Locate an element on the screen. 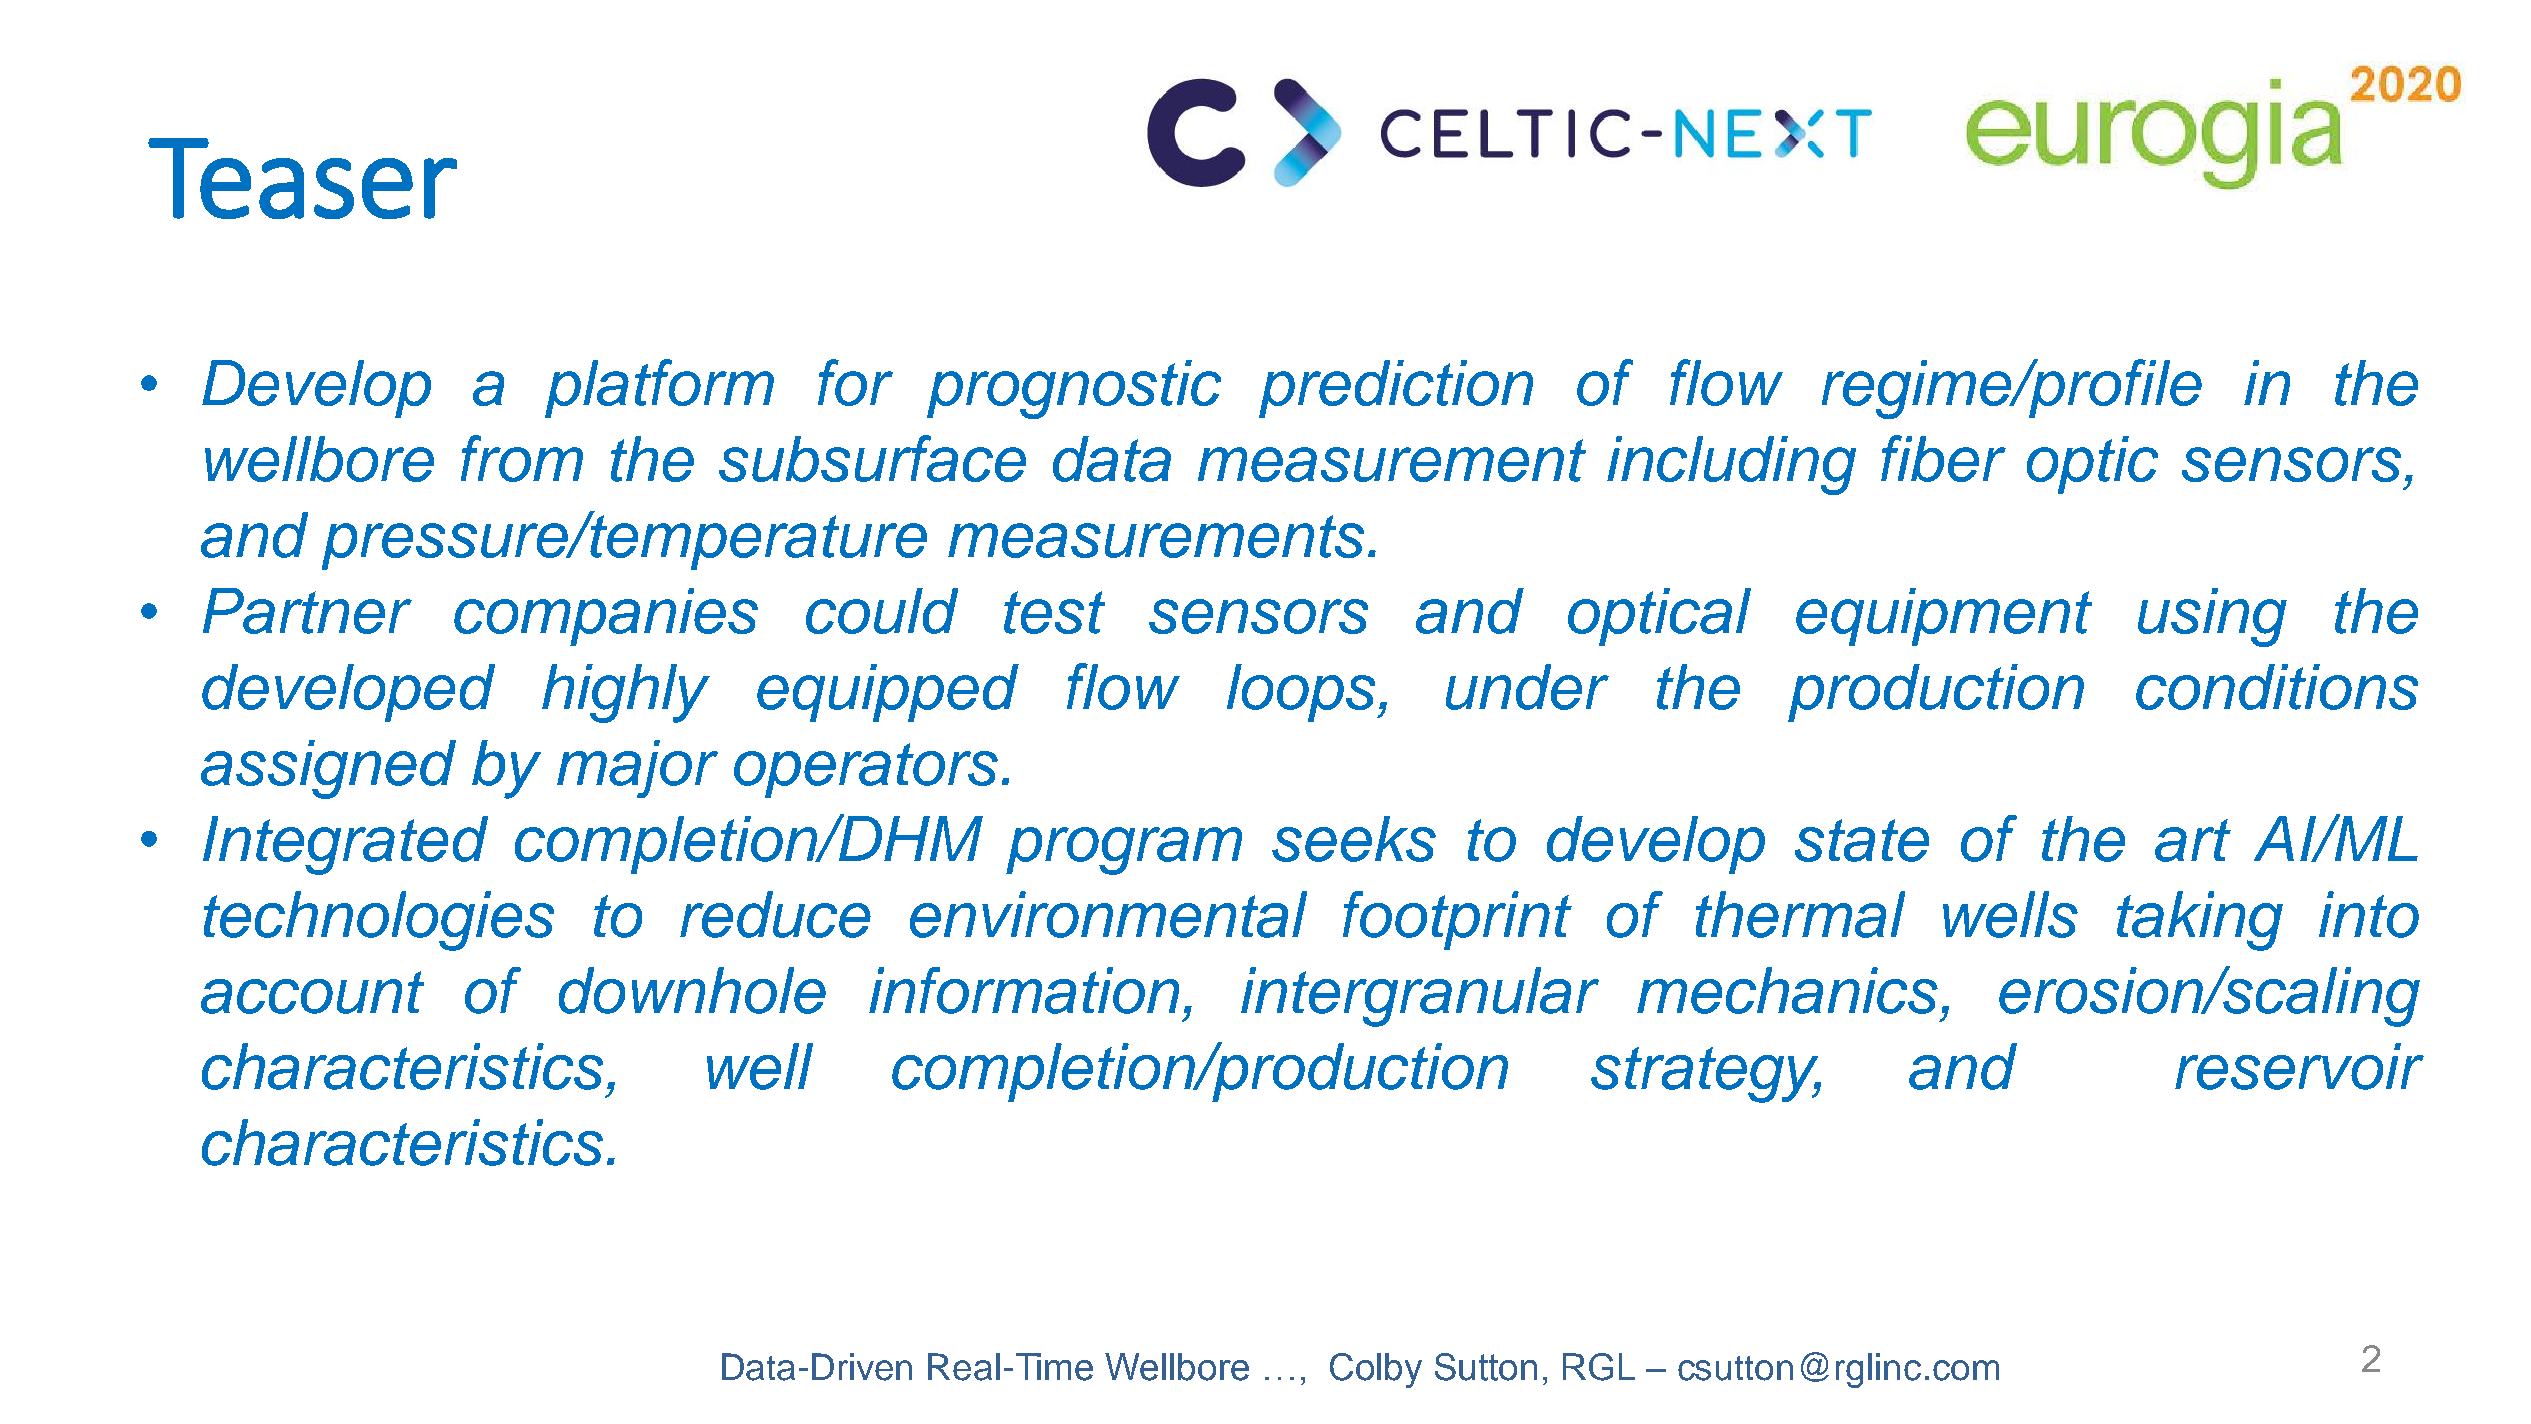  seeks is located at coordinates (1354, 839).
